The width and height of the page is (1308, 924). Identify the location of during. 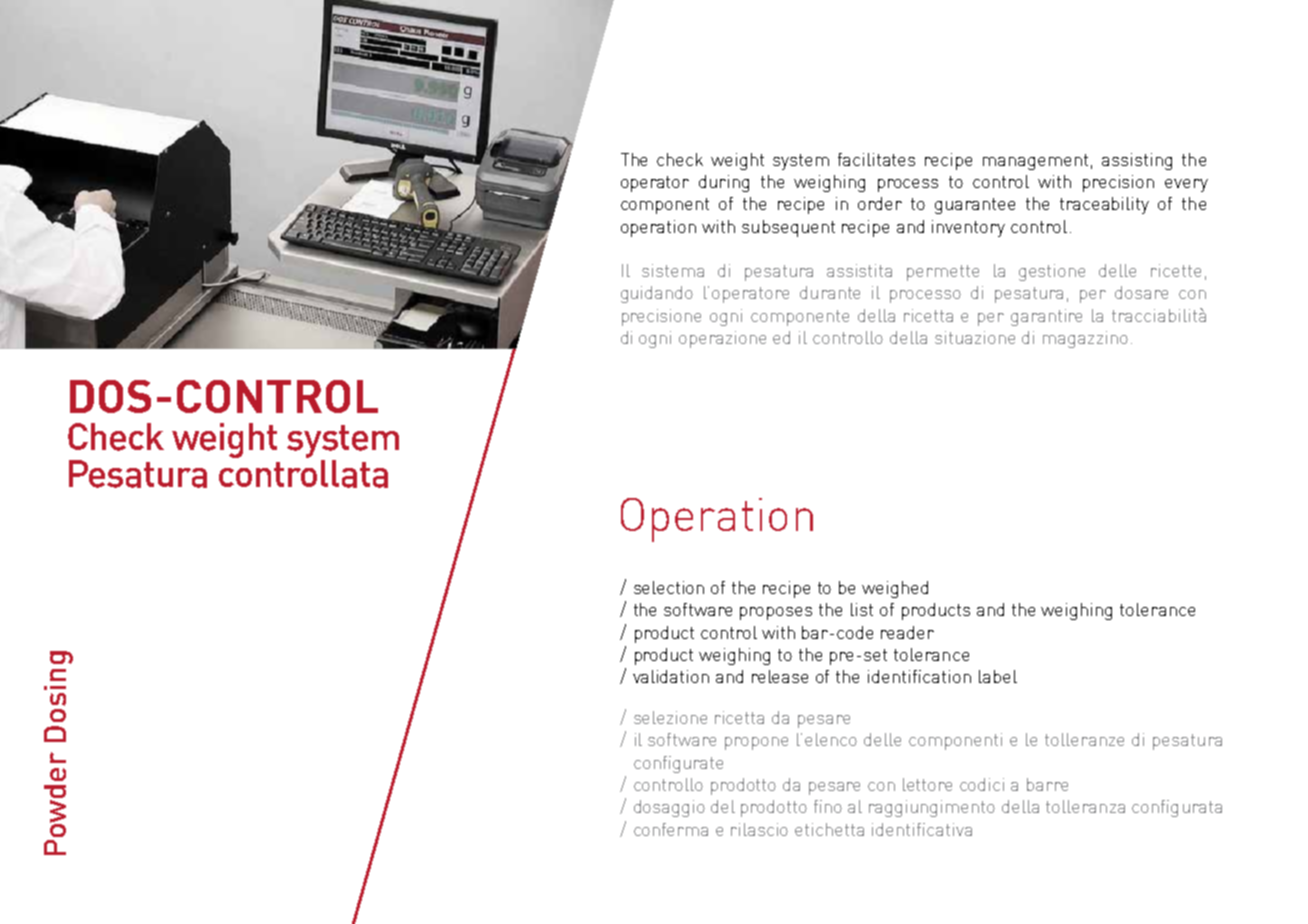
(724, 183).
